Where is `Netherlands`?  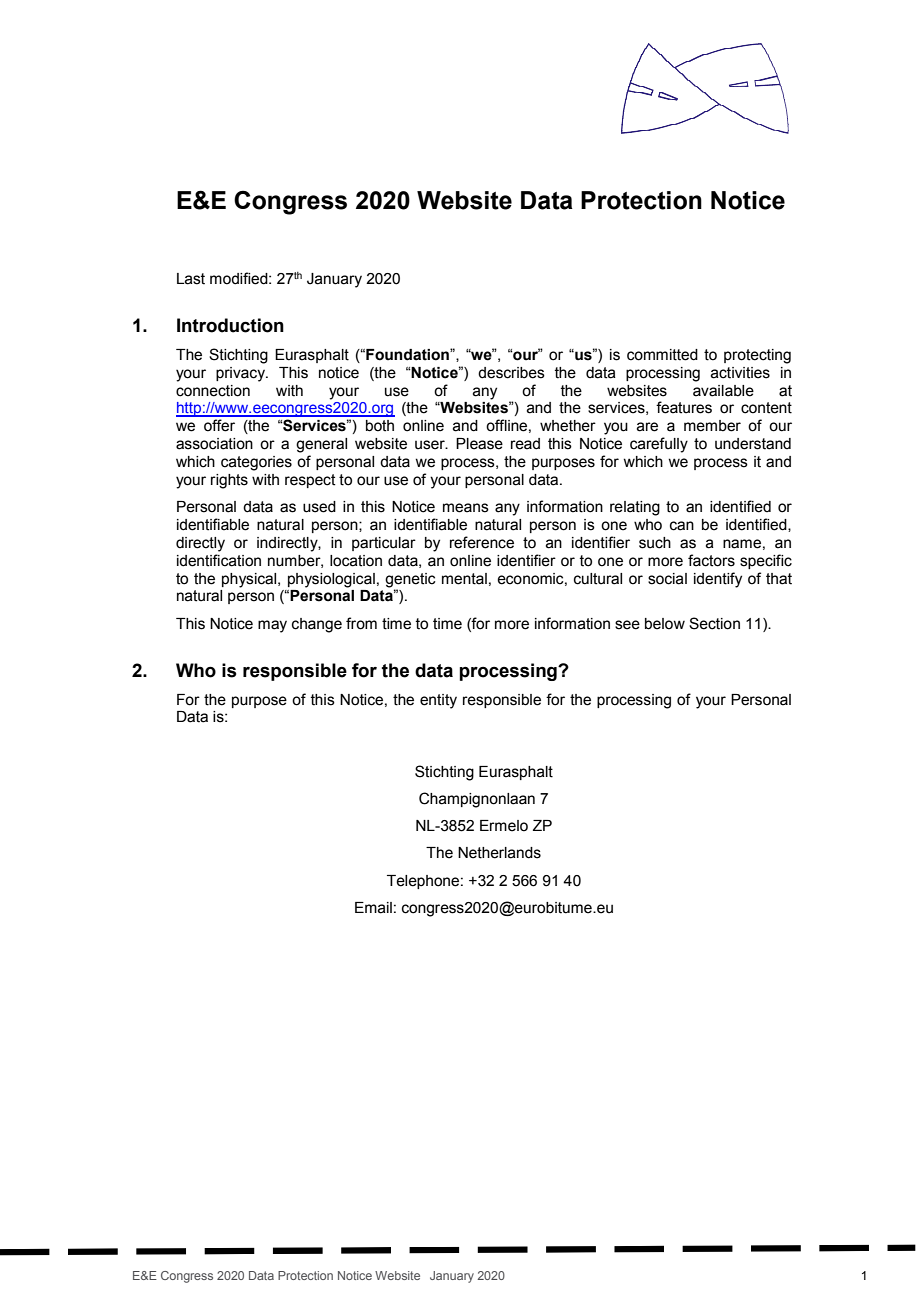
Netherlands is located at coordinates (499, 853).
